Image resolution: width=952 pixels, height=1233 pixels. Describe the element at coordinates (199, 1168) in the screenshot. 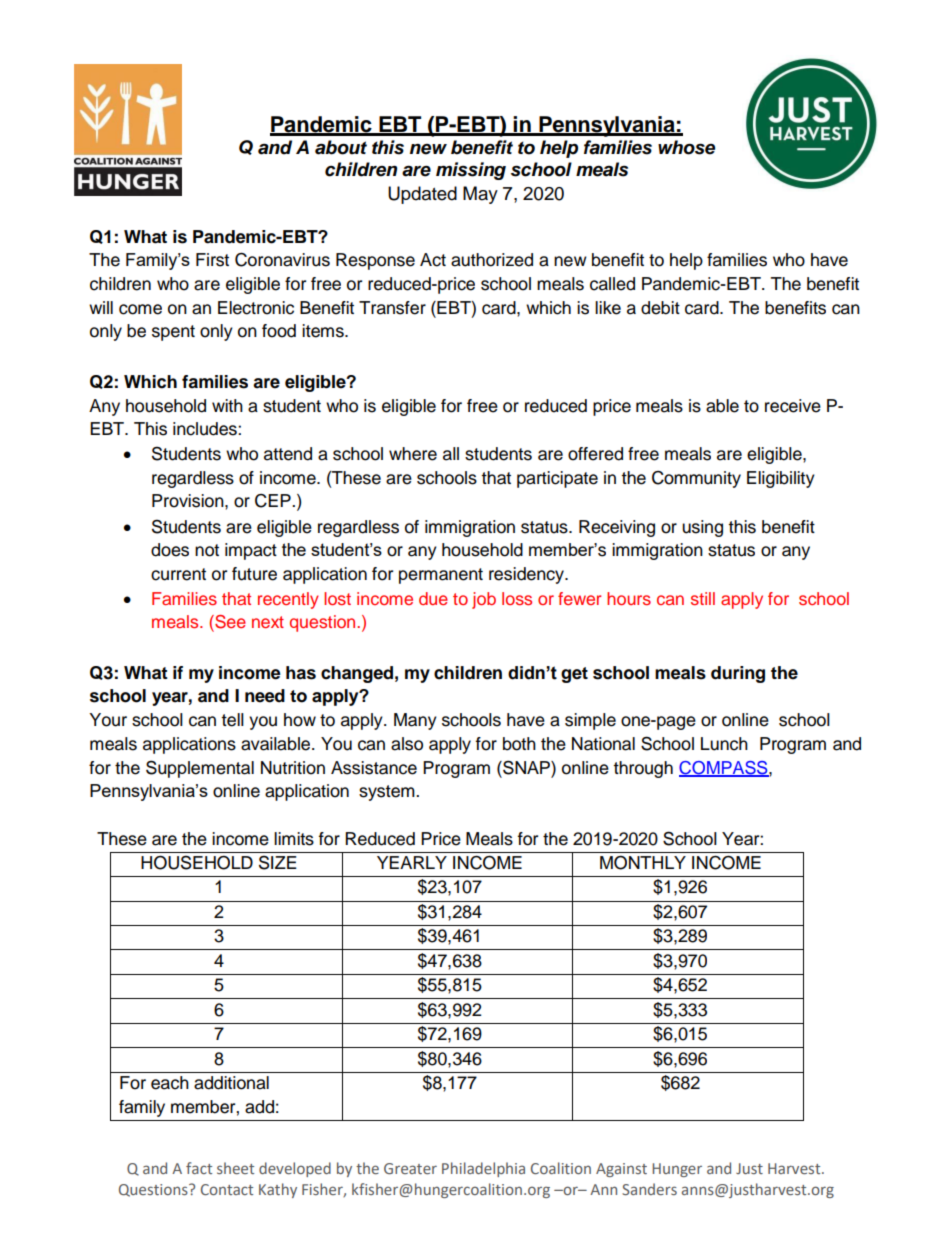

I see `fact` at that location.
